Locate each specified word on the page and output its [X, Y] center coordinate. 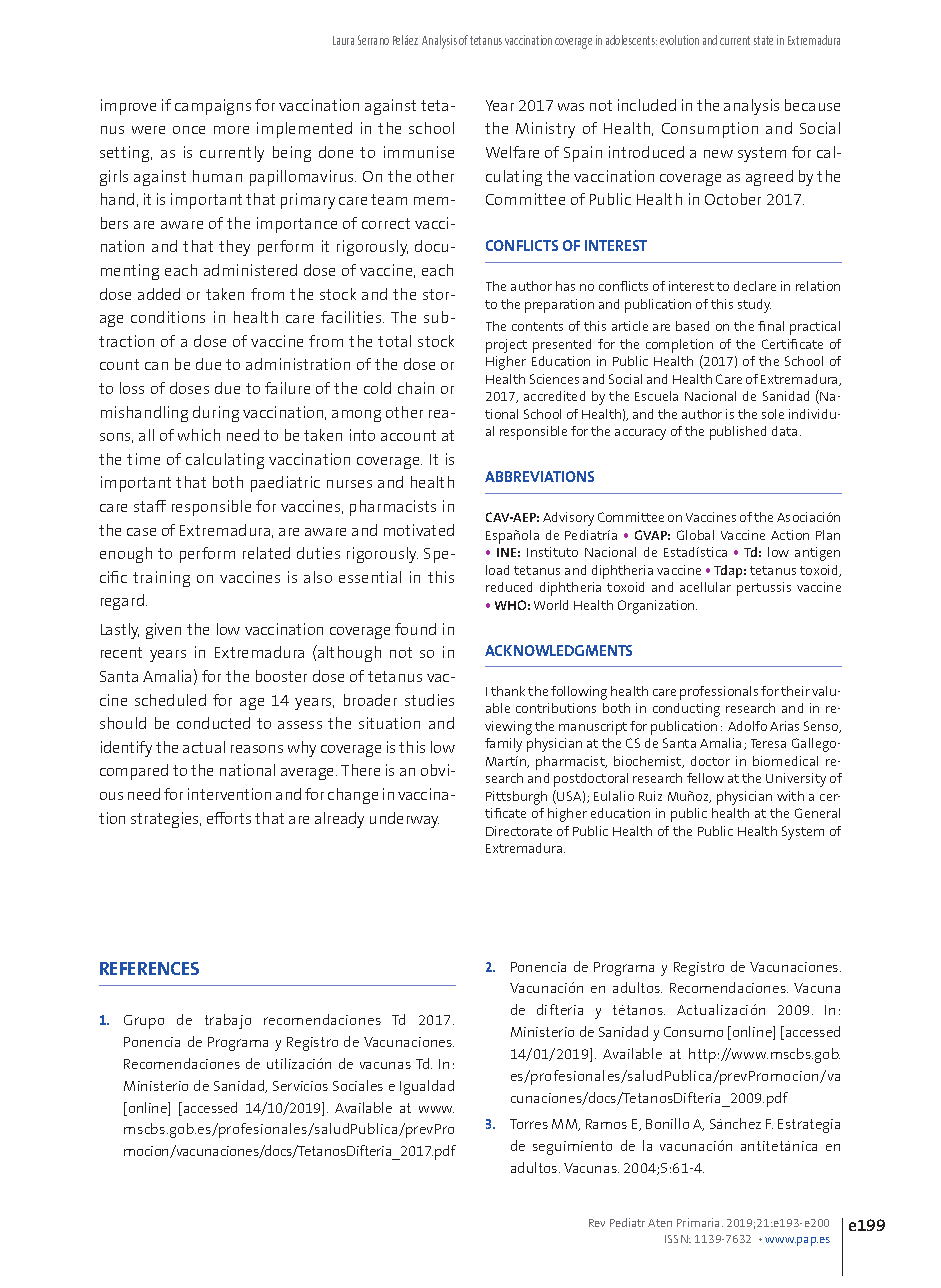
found [415, 629]
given [163, 631]
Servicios [300, 1086]
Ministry [545, 130]
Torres [529, 1124]
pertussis [764, 589]
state [763, 40]
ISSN [677, 1239]
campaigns [213, 107]
